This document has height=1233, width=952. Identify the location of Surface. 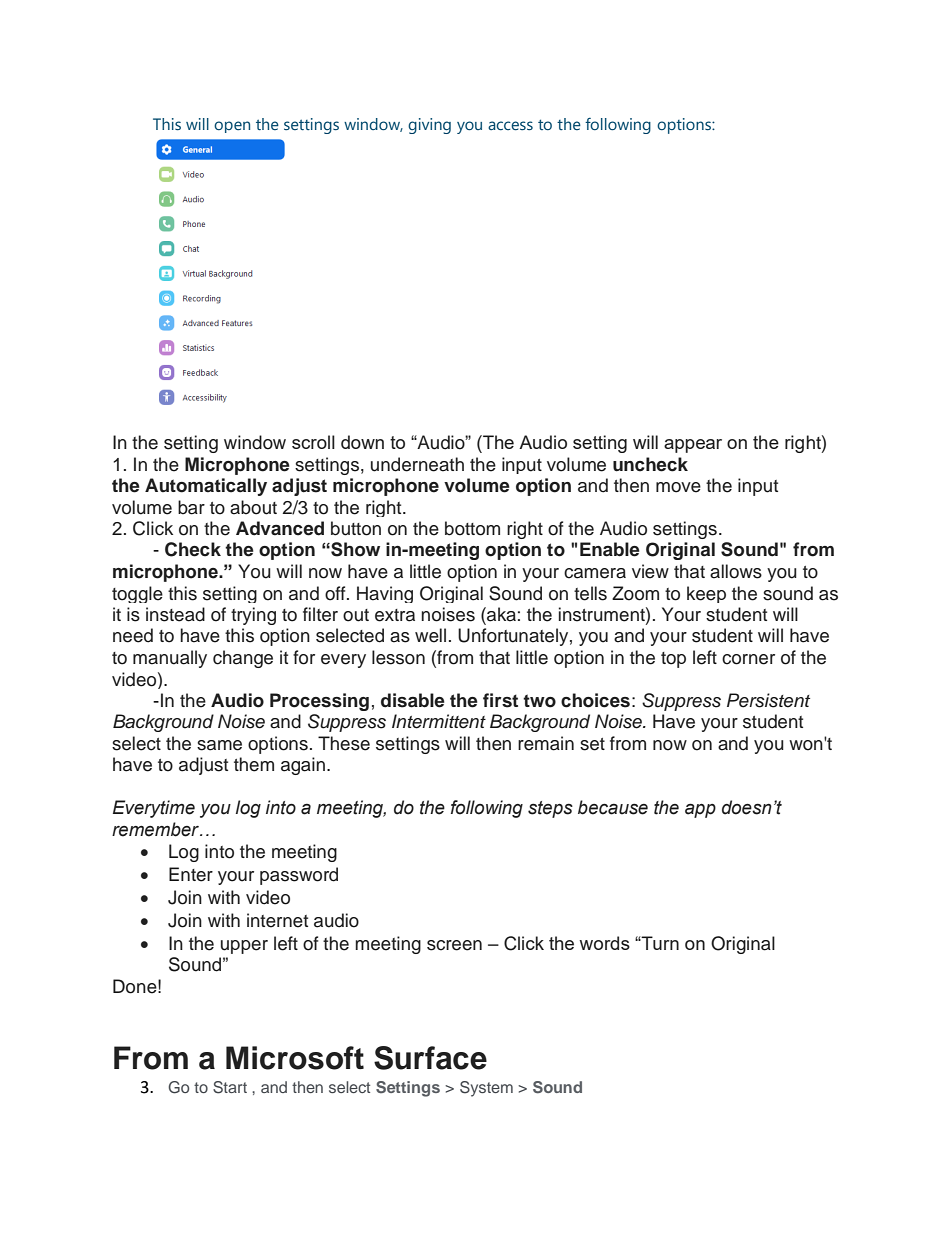
(430, 1058).
